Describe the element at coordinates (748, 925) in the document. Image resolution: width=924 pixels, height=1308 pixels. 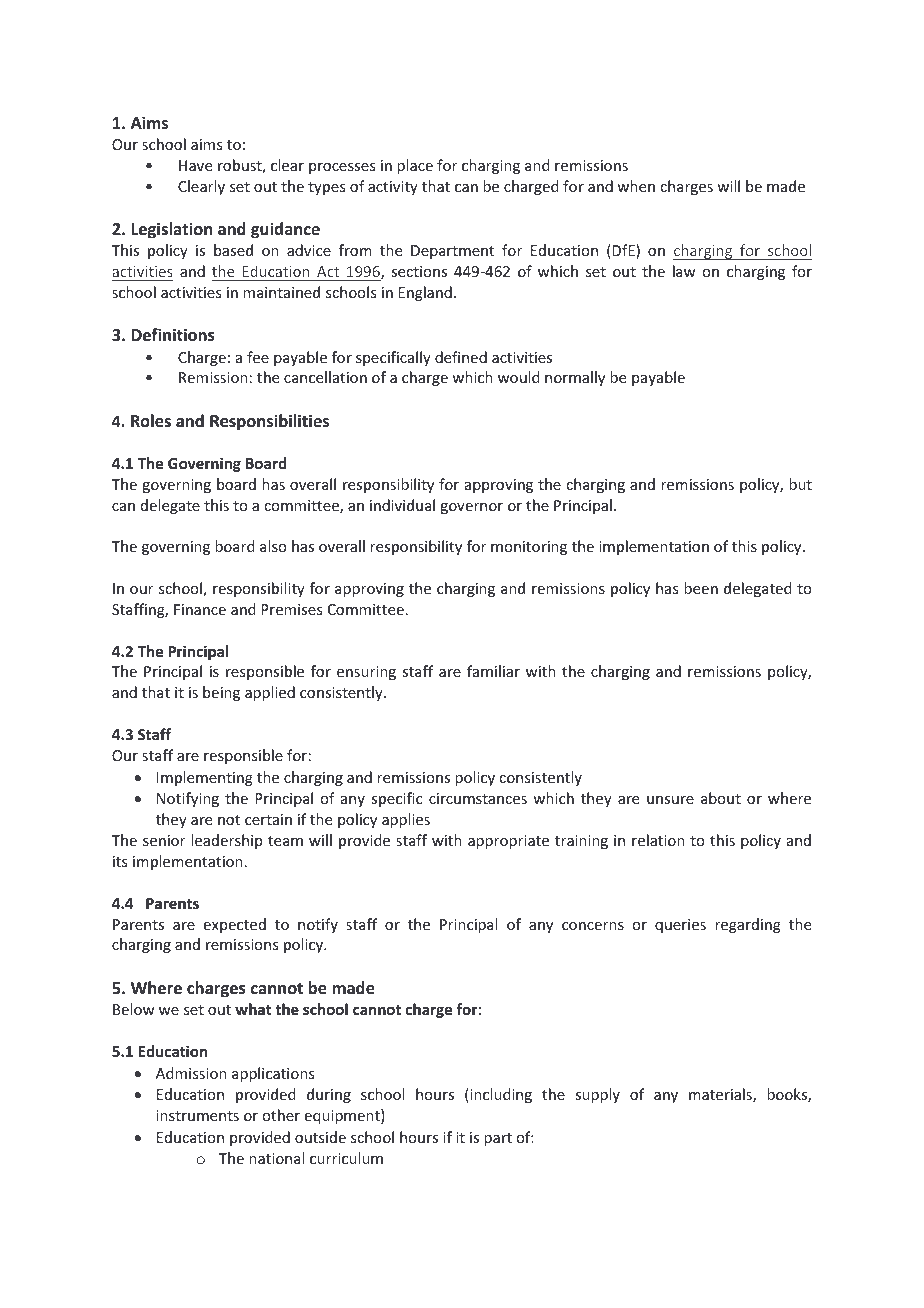
I see `regarding` at that location.
